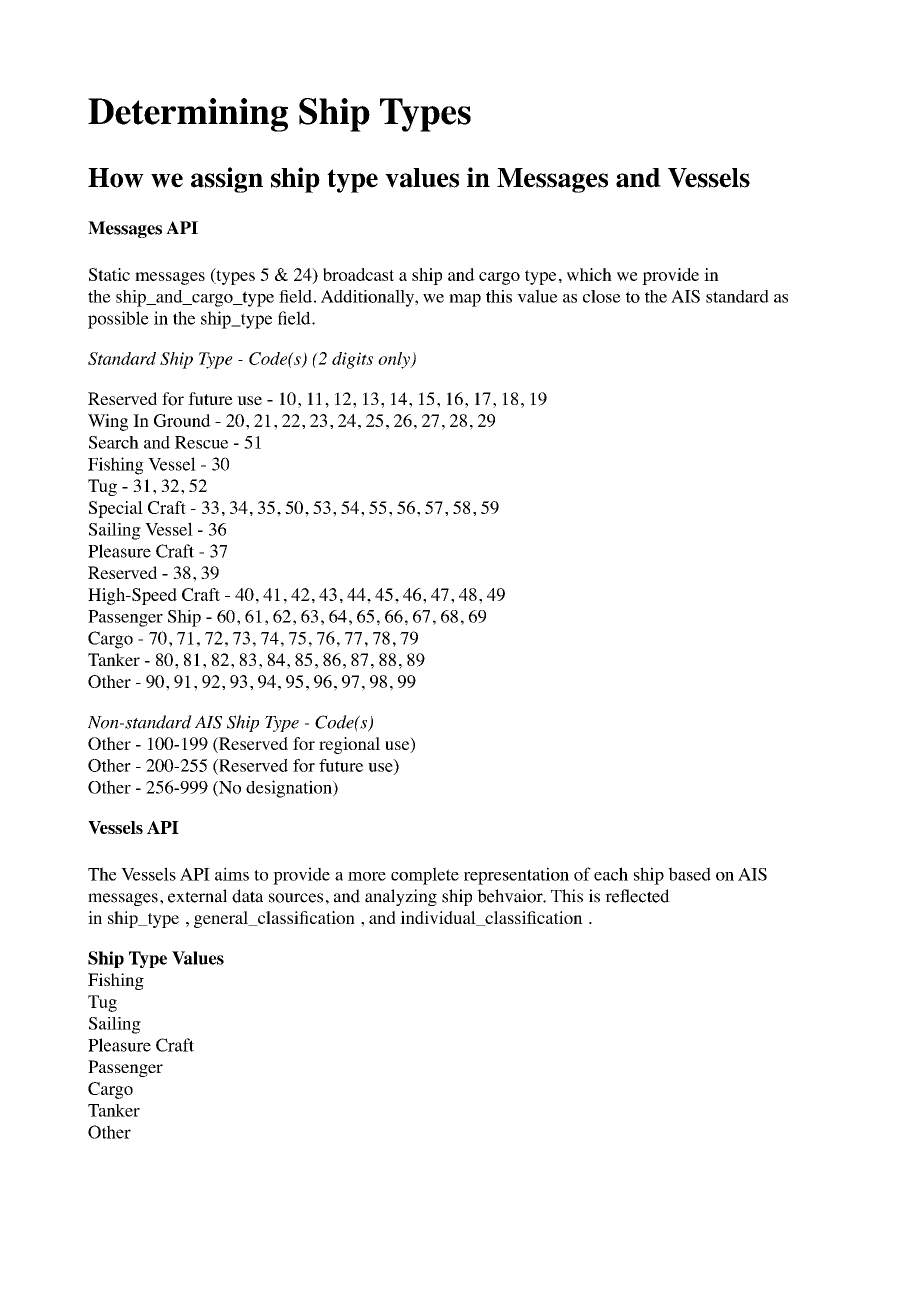 This screenshot has width=924, height=1308. What do you see at coordinates (349, 745) in the screenshot?
I see `regional` at bounding box center [349, 745].
